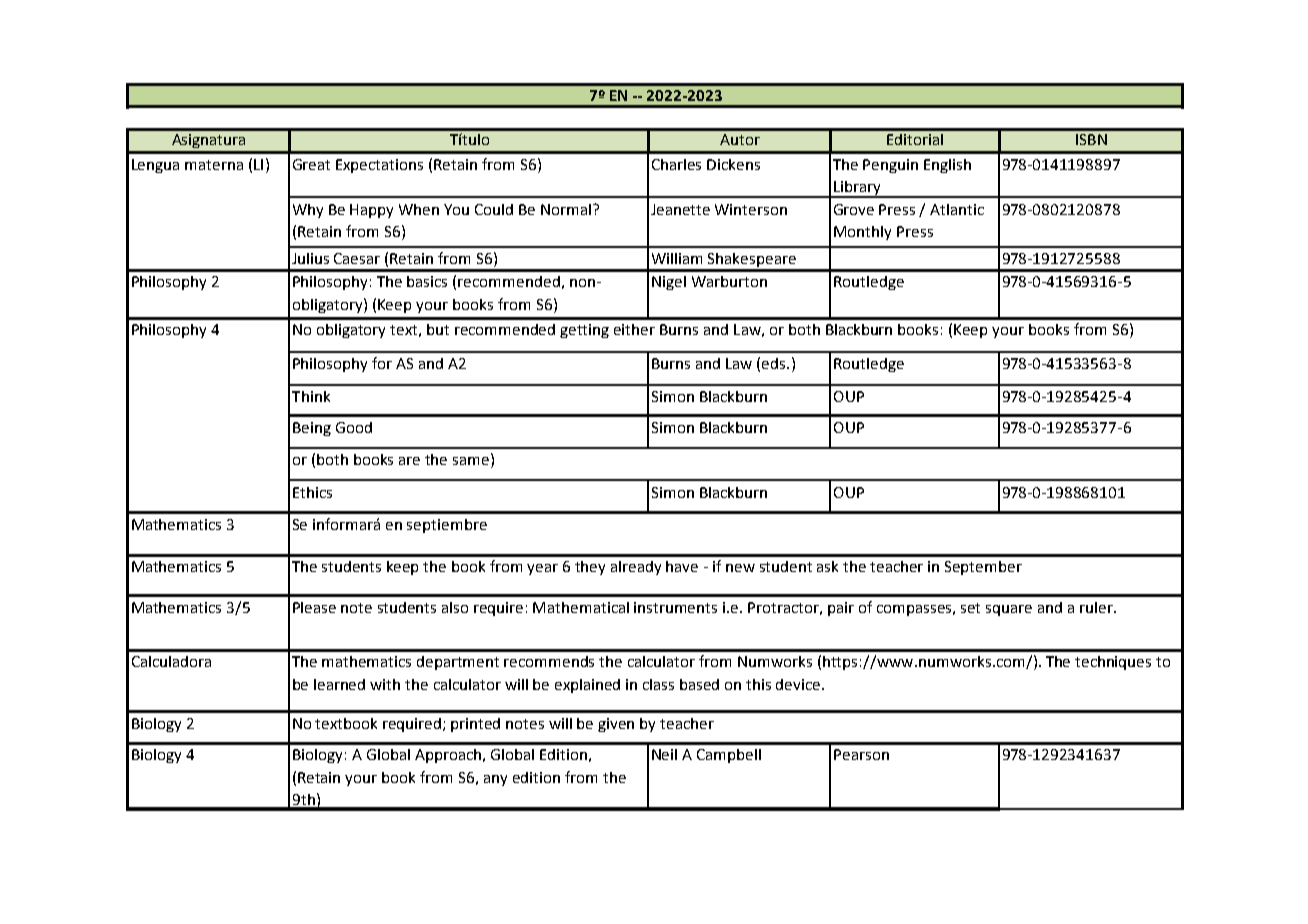 This image has height=924, width=1308. What do you see at coordinates (634, 329) in the image?
I see `either` at bounding box center [634, 329].
